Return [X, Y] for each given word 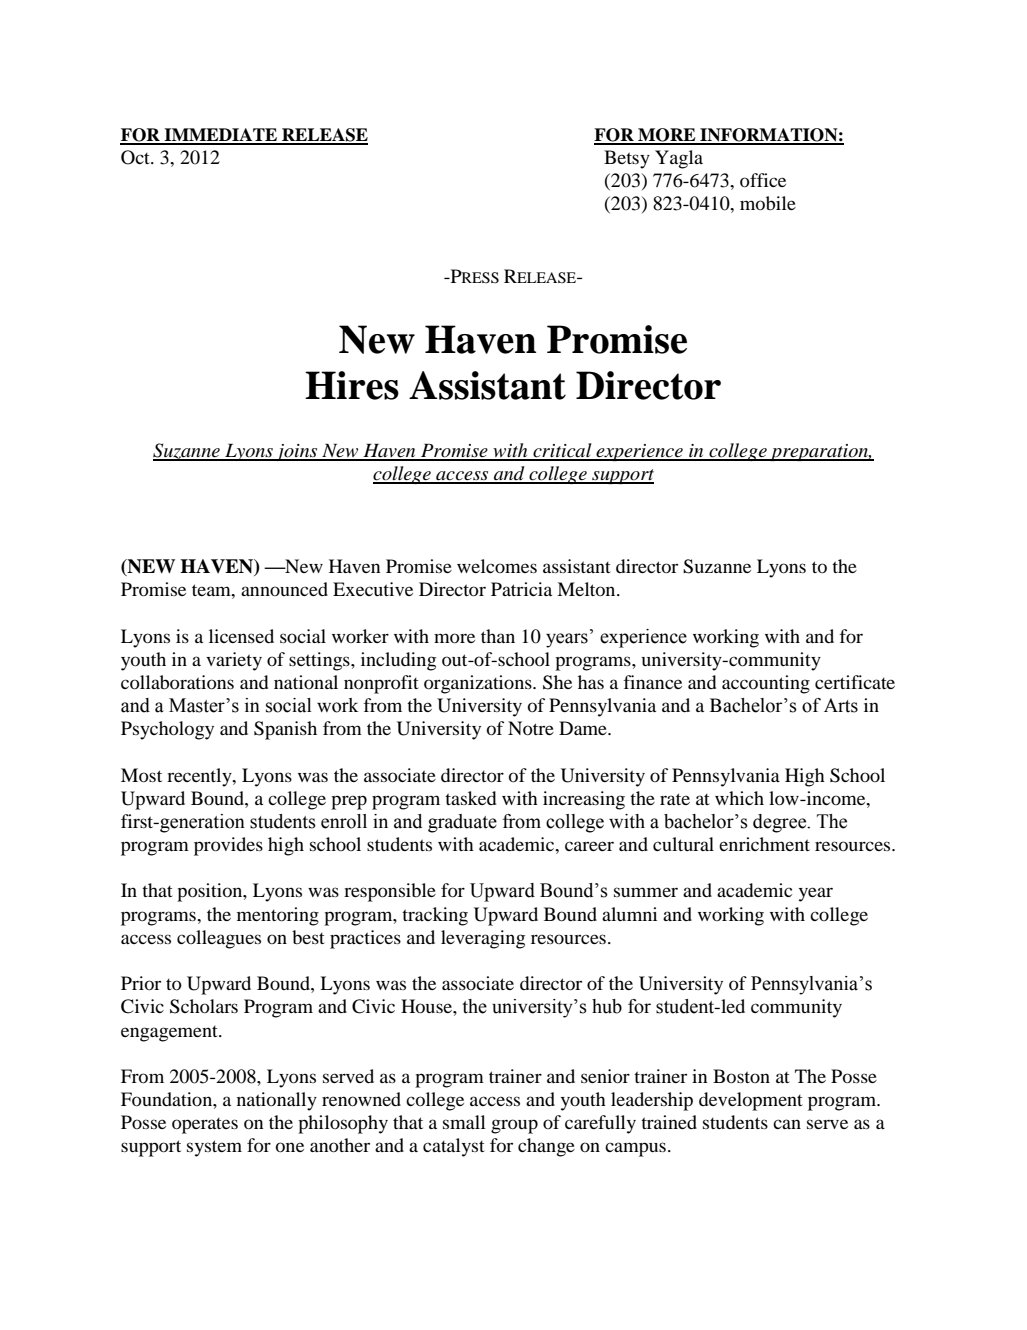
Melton [587, 589]
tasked [470, 798]
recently [200, 777]
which [739, 798]
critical [562, 451]
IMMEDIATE [221, 136]
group [514, 1126]
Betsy [627, 159]
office [763, 180]
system [214, 1148]
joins [297, 452]
